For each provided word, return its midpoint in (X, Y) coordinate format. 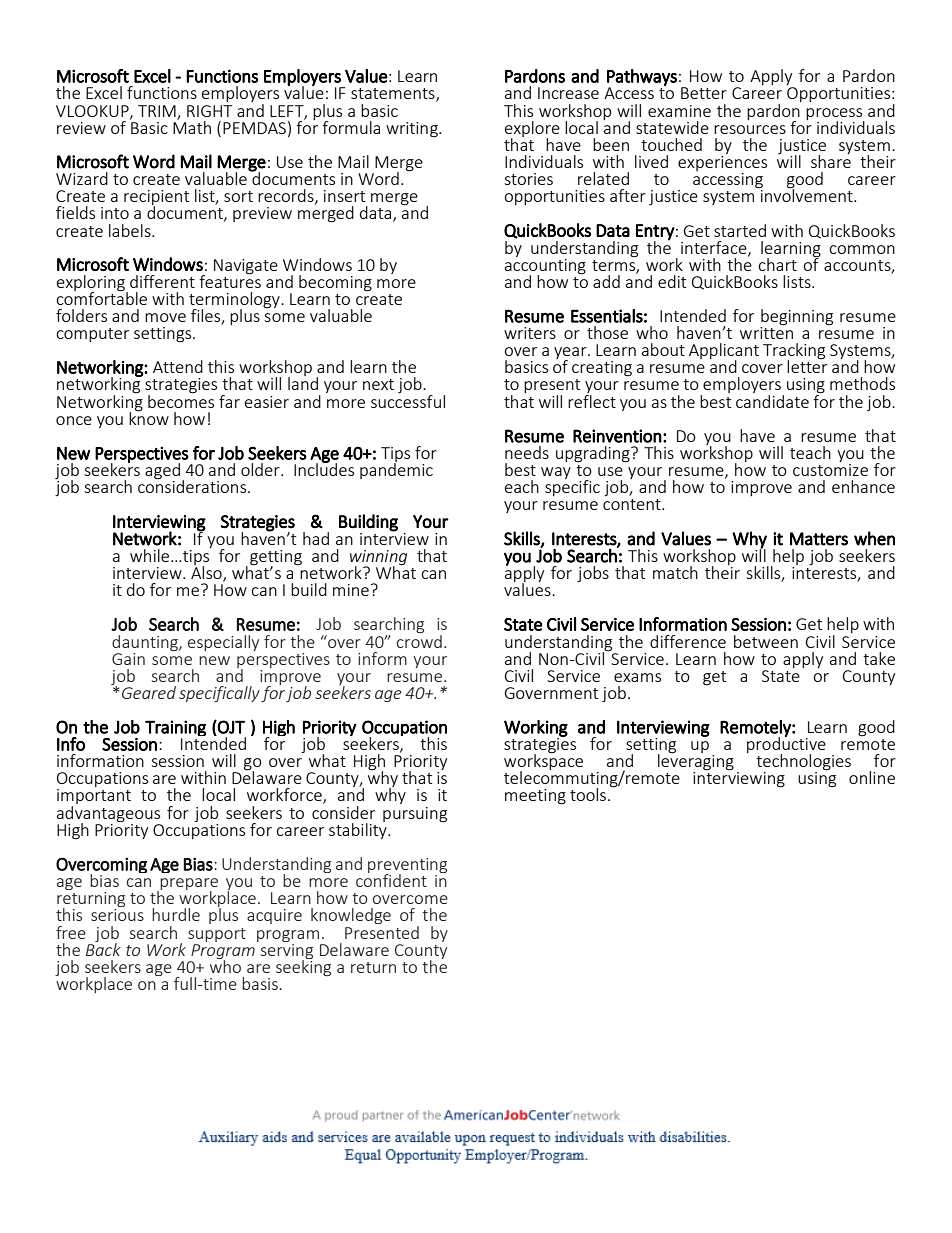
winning (378, 559)
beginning (796, 318)
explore (532, 130)
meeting (535, 797)
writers (530, 333)
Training (175, 729)
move (165, 317)
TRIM (157, 111)
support (217, 935)
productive (786, 745)
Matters (819, 539)
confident (391, 879)
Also (207, 572)
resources (750, 129)
